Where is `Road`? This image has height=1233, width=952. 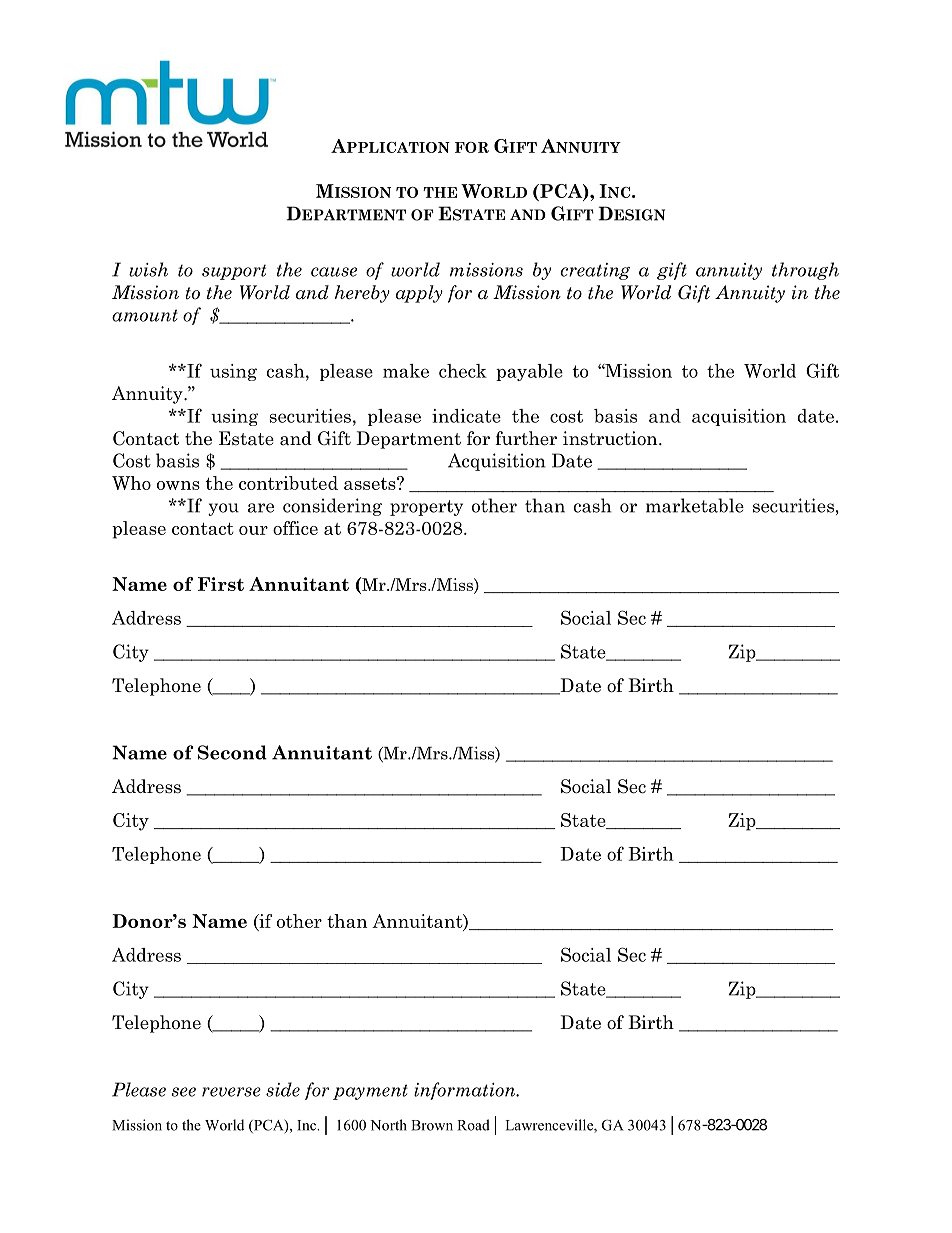
Road is located at coordinates (473, 1125).
